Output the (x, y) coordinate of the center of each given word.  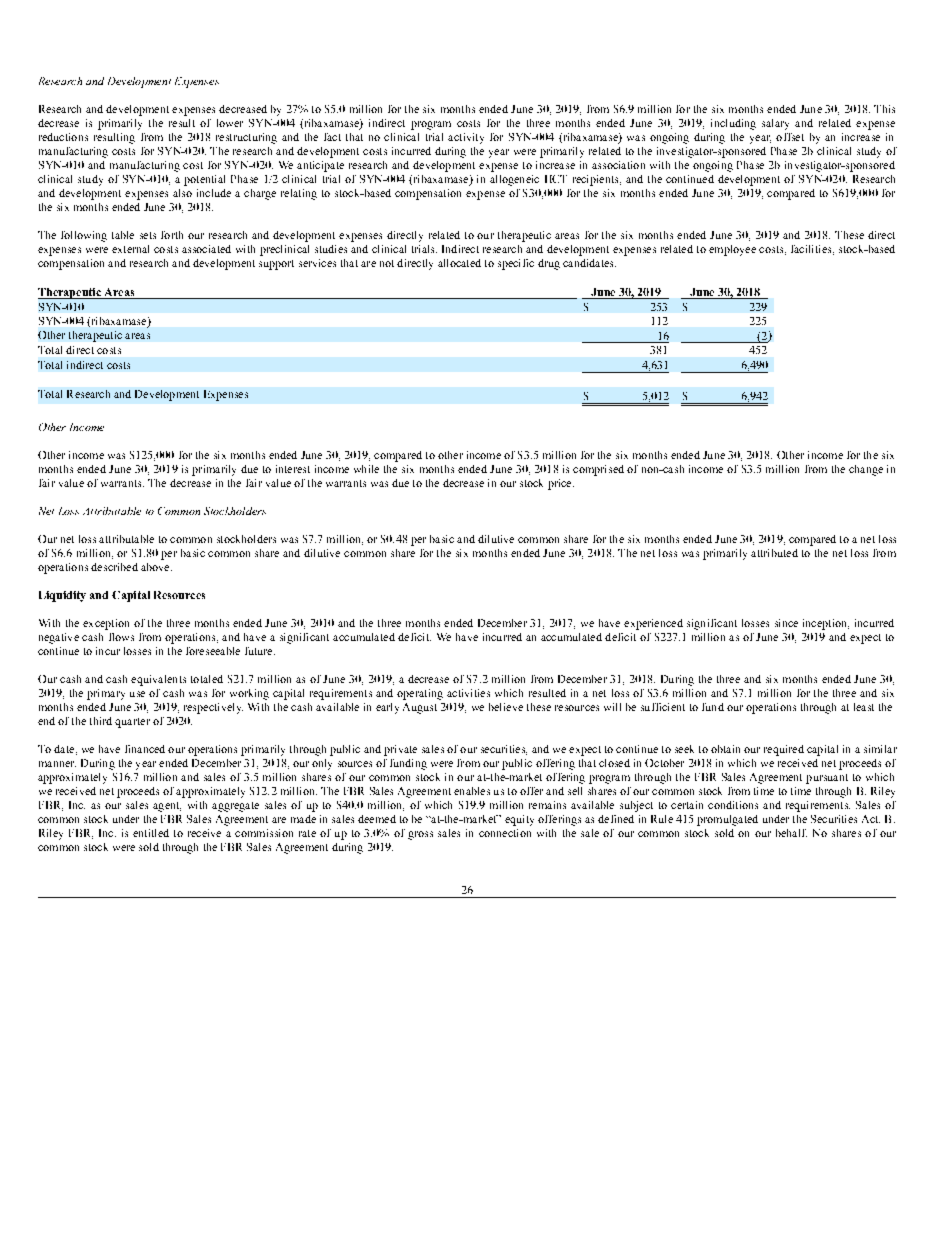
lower (230, 123)
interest (293, 469)
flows (121, 637)
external (130, 249)
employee (732, 250)
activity (466, 138)
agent (167, 807)
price (561, 484)
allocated (459, 263)
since (786, 623)
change (866, 470)
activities (468, 693)
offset (790, 137)
